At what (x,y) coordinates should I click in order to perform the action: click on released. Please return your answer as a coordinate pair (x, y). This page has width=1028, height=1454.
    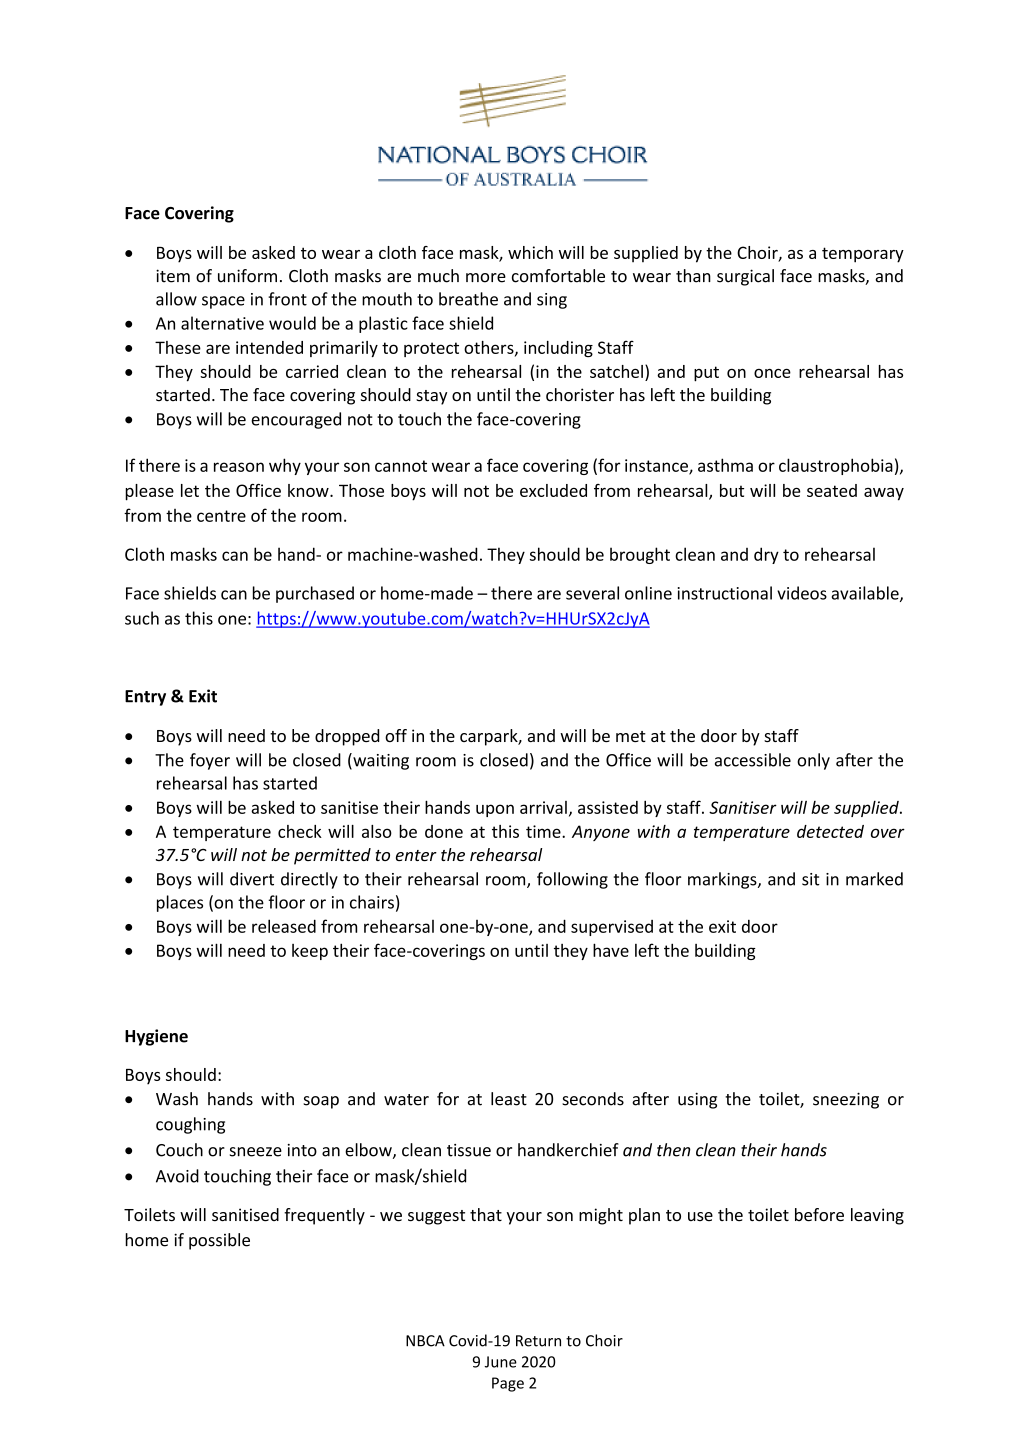
    Looking at the image, I should click on (284, 926).
